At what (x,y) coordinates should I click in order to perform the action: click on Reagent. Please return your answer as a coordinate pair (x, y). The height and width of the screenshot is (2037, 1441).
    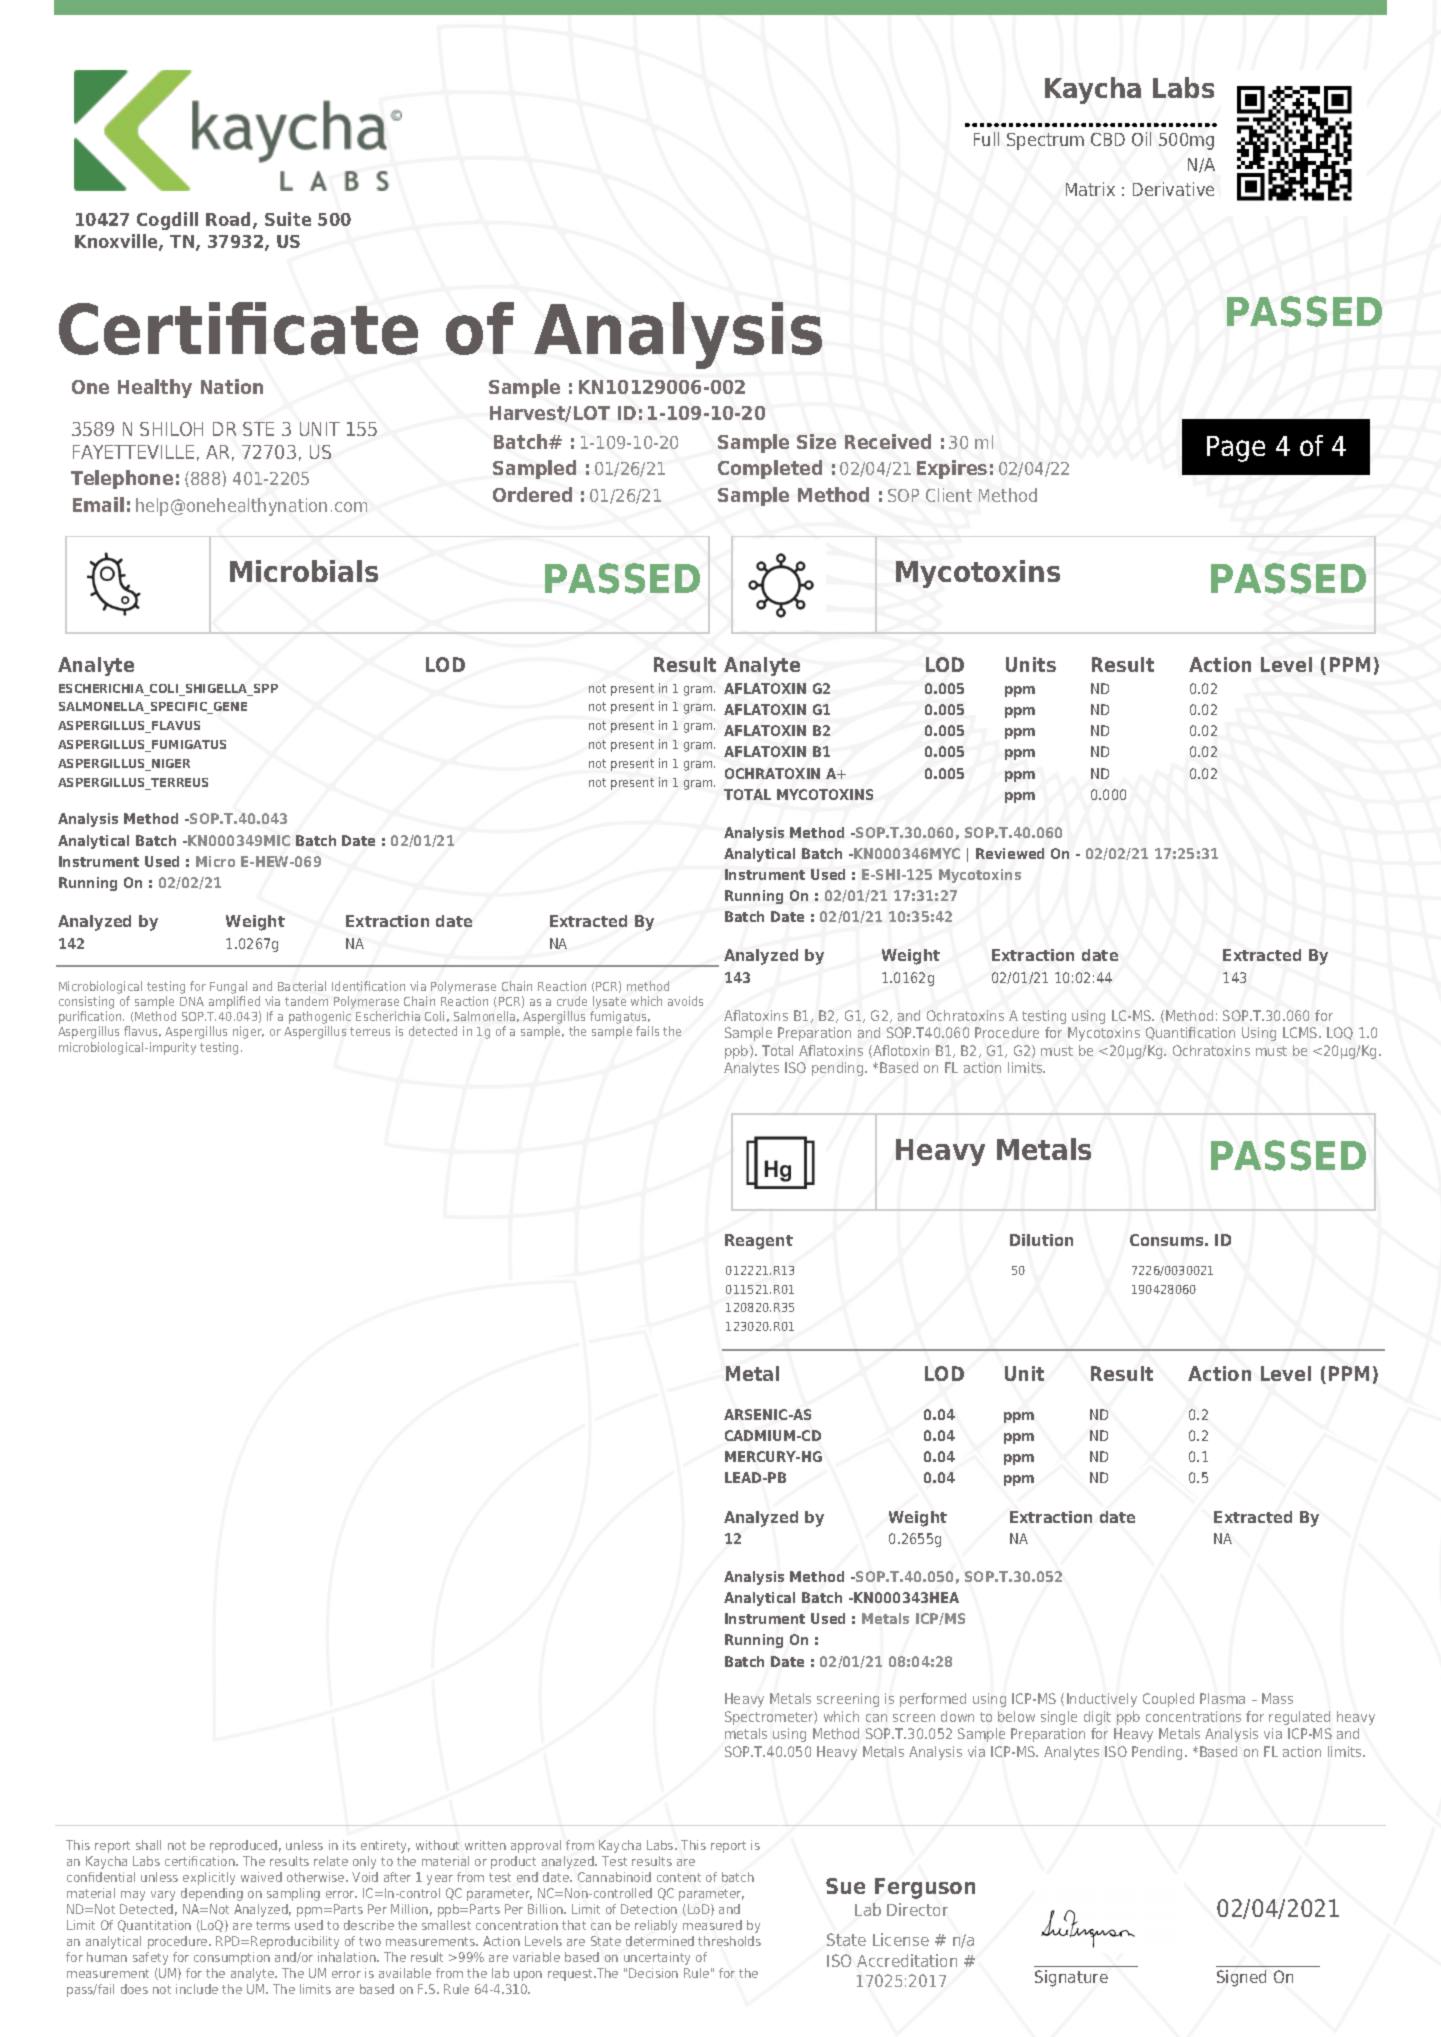
    Looking at the image, I should click on (759, 1242).
